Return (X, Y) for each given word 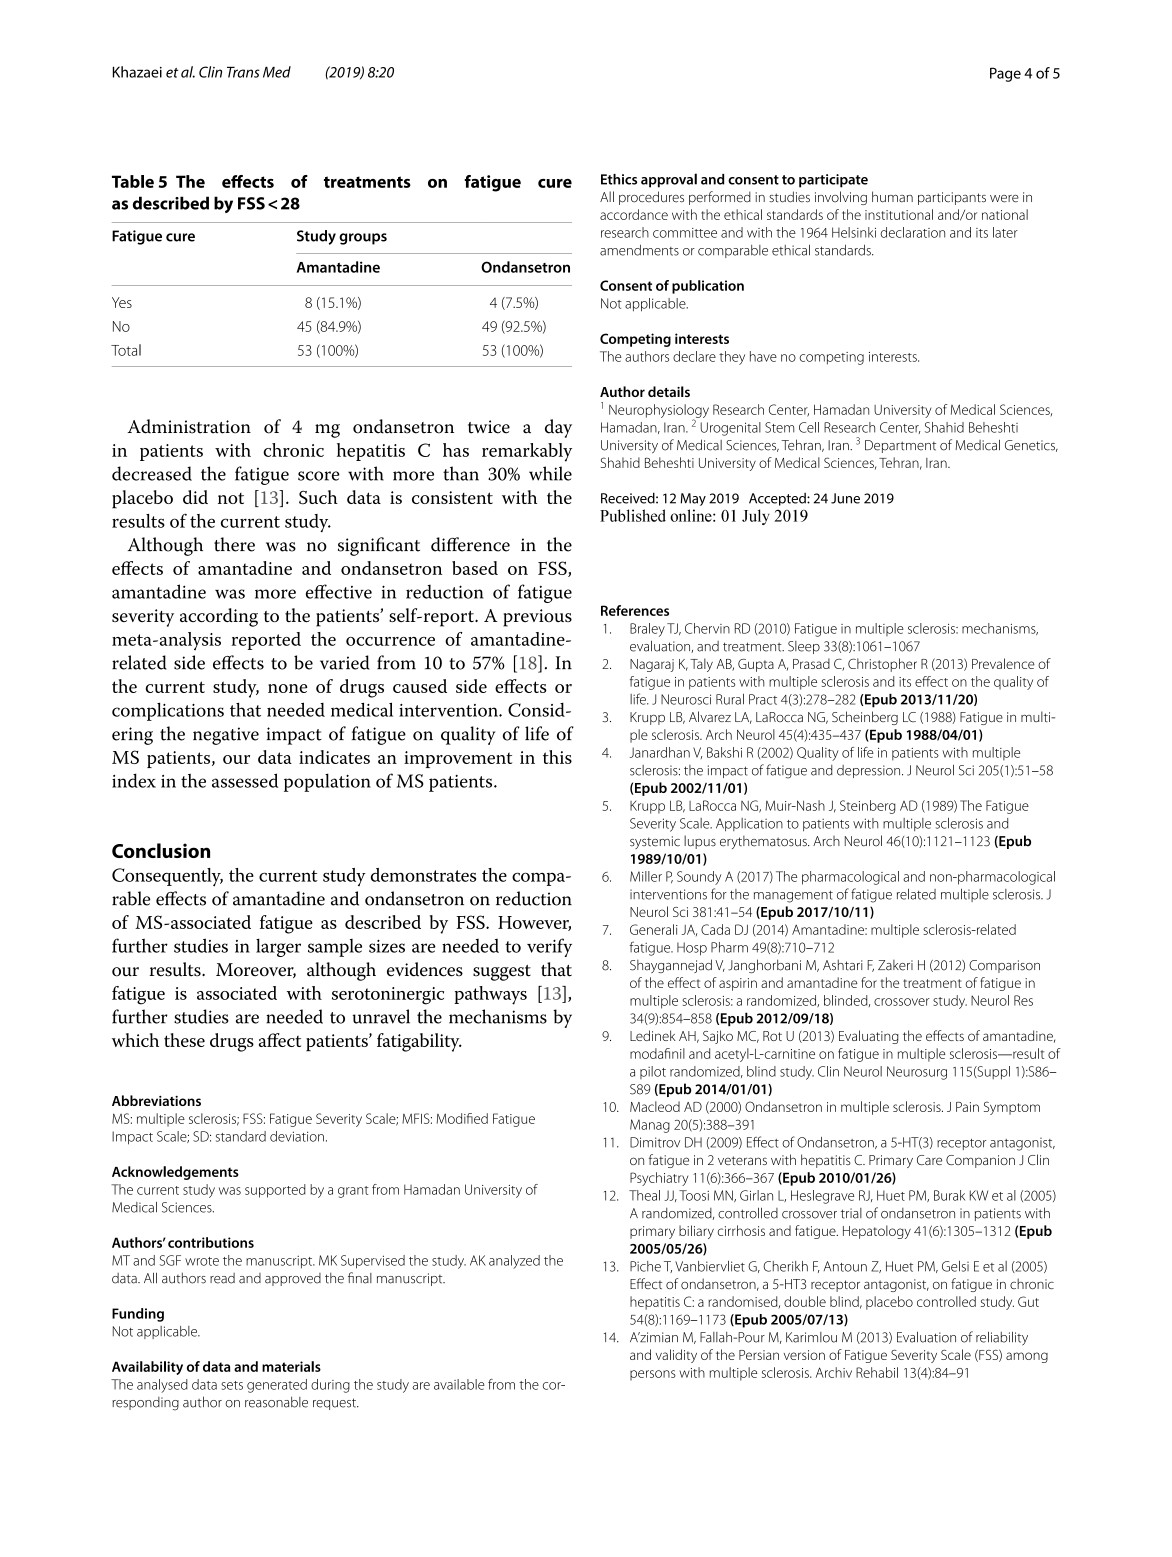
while (550, 473)
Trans (243, 72)
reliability (1002, 1339)
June (845, 498)
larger (278, 947)
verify (549, 947)
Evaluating (869, 1037)
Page (1005, 74)
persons (653, 1375)
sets (232, 1385)
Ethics (619, 179)
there (234, 544)
